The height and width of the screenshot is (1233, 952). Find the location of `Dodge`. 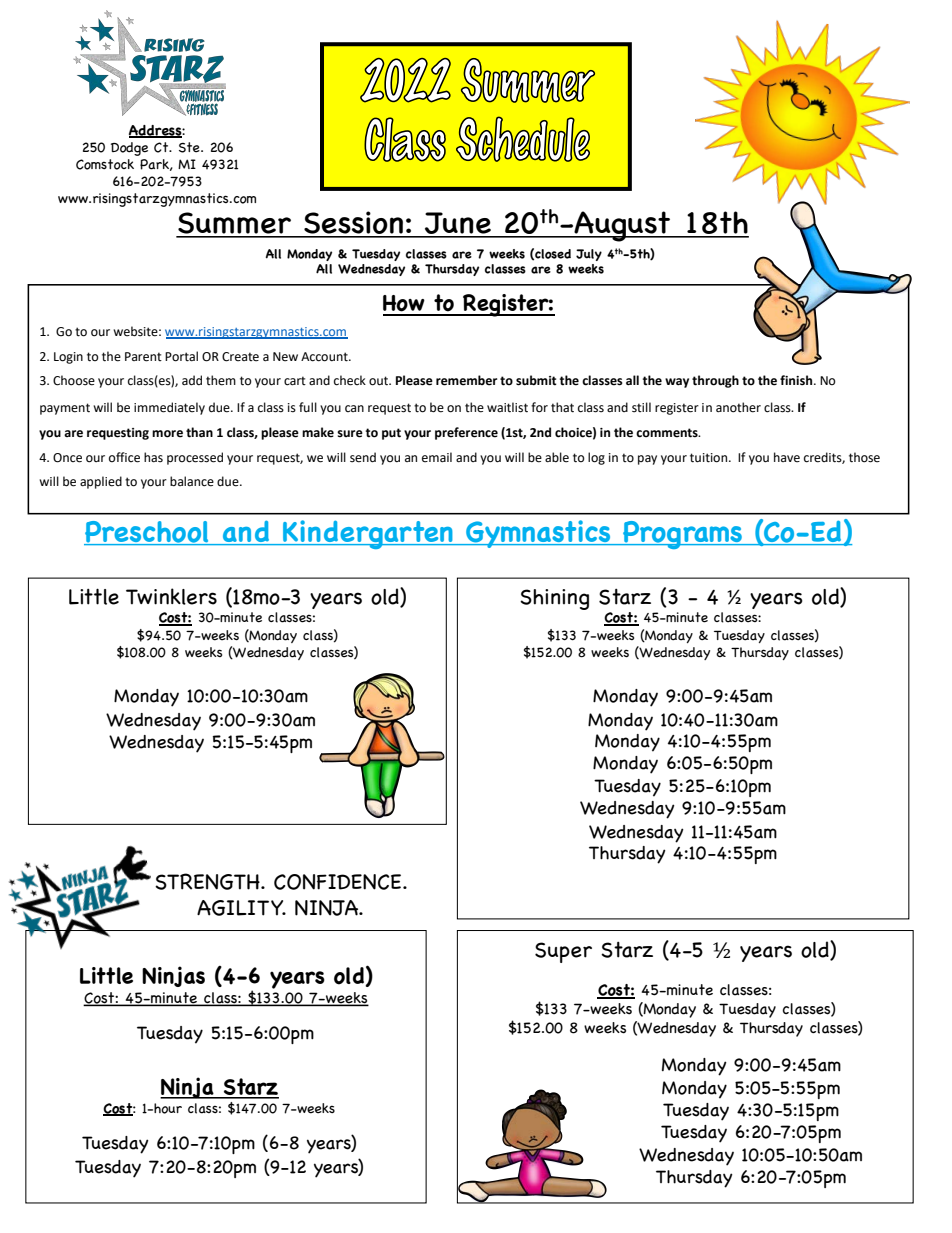

Dodge is located at coordinates (129, 149).
